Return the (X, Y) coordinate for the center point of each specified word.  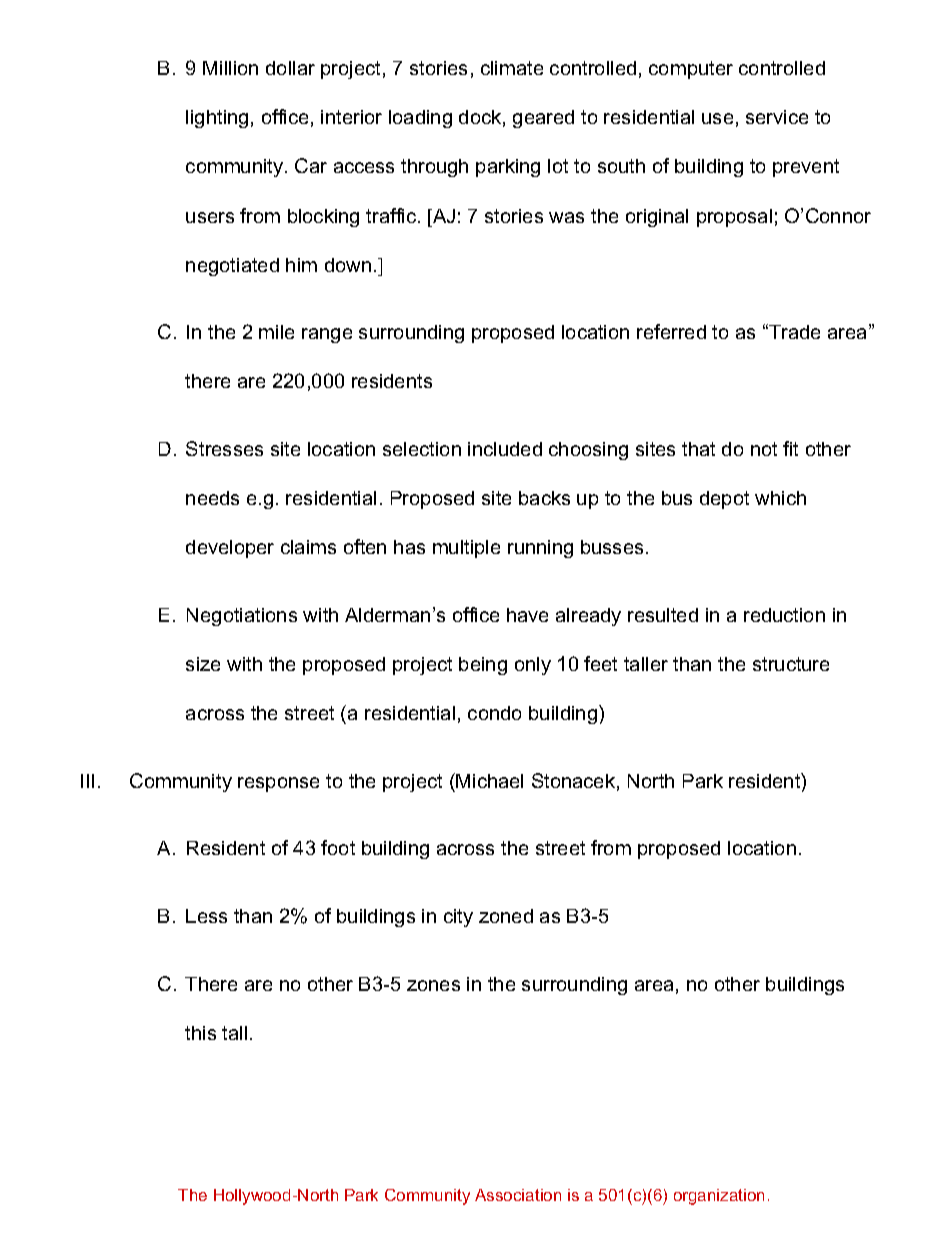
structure (791, 664)
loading (420, 119)
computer (691, 70)
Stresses (224, 448)
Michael (489, 781)
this (200, 1033)
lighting (217, 119)
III (87, 781)
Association (518, 1195)
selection (422, 449)
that (698, 449)
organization (719, 1197)
